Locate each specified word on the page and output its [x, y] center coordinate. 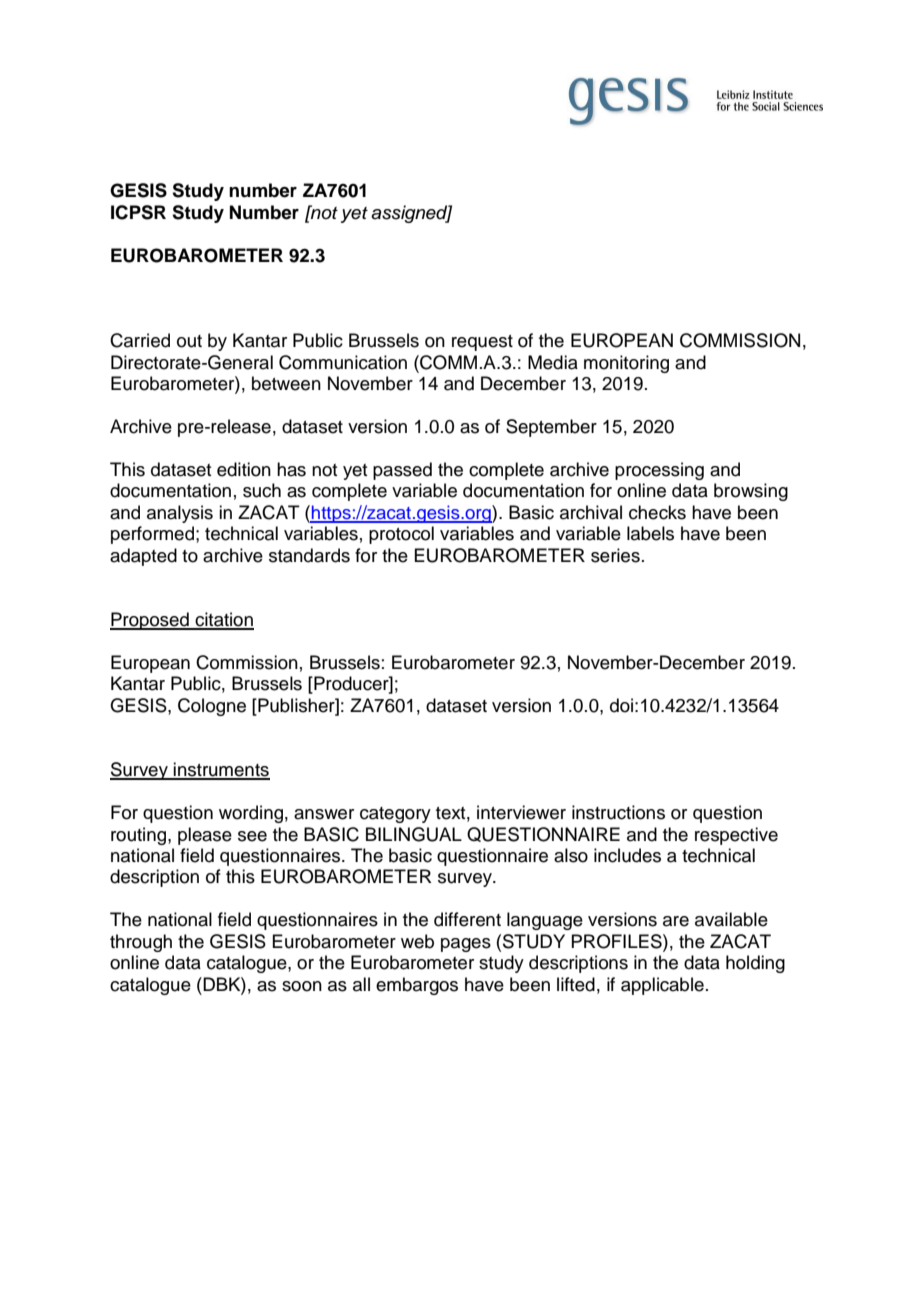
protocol [401, 535]
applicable [662, 986]
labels [650, 533]
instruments [221, 770]
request [482, 343]
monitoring [626, 364]
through [141, 943]
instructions [618, 812]
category [395, 815]
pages [466, 945]
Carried [140, 340]
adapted [143, 557]
